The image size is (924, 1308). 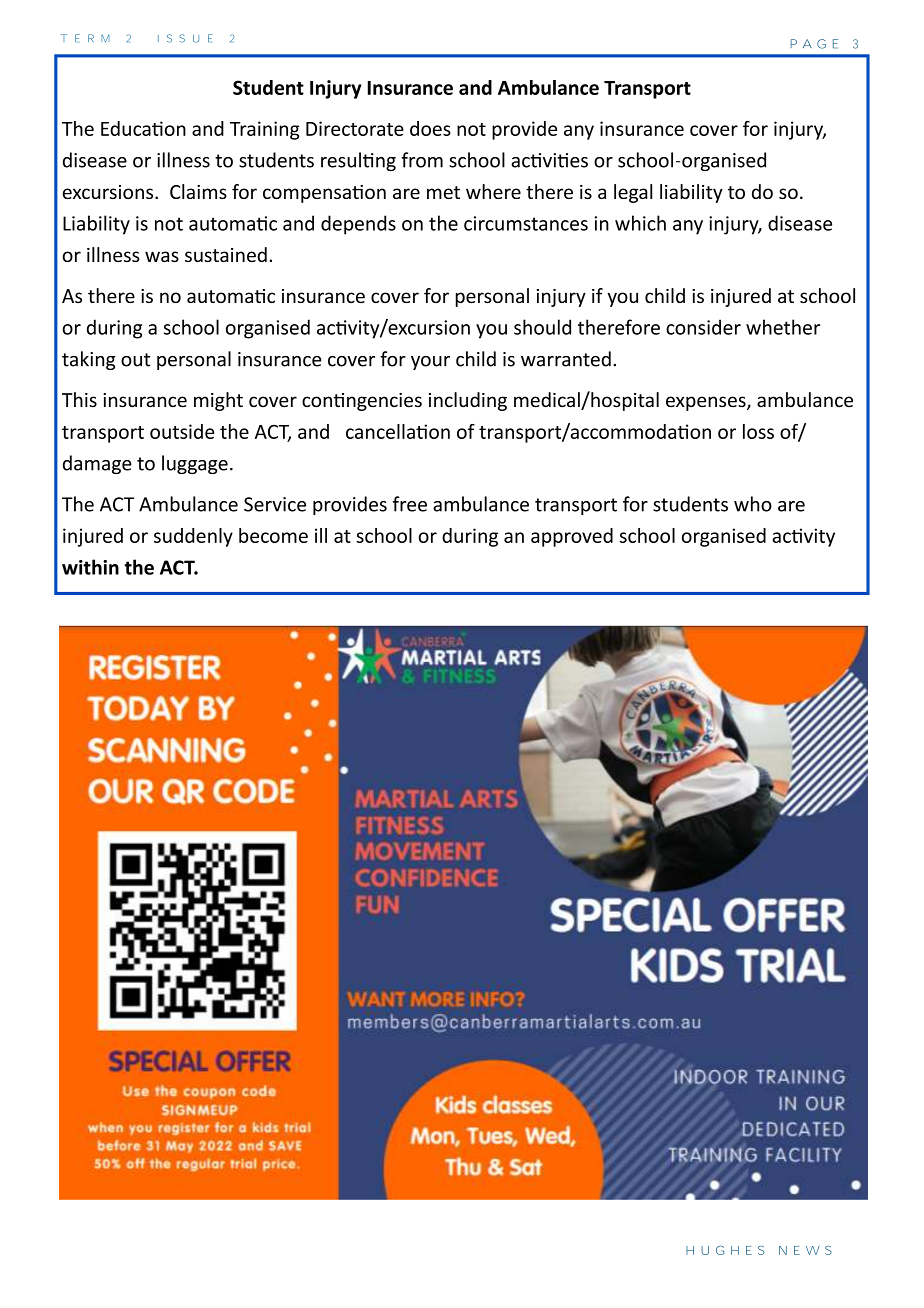 I want to click on approved, so click(x=572, y=537).
